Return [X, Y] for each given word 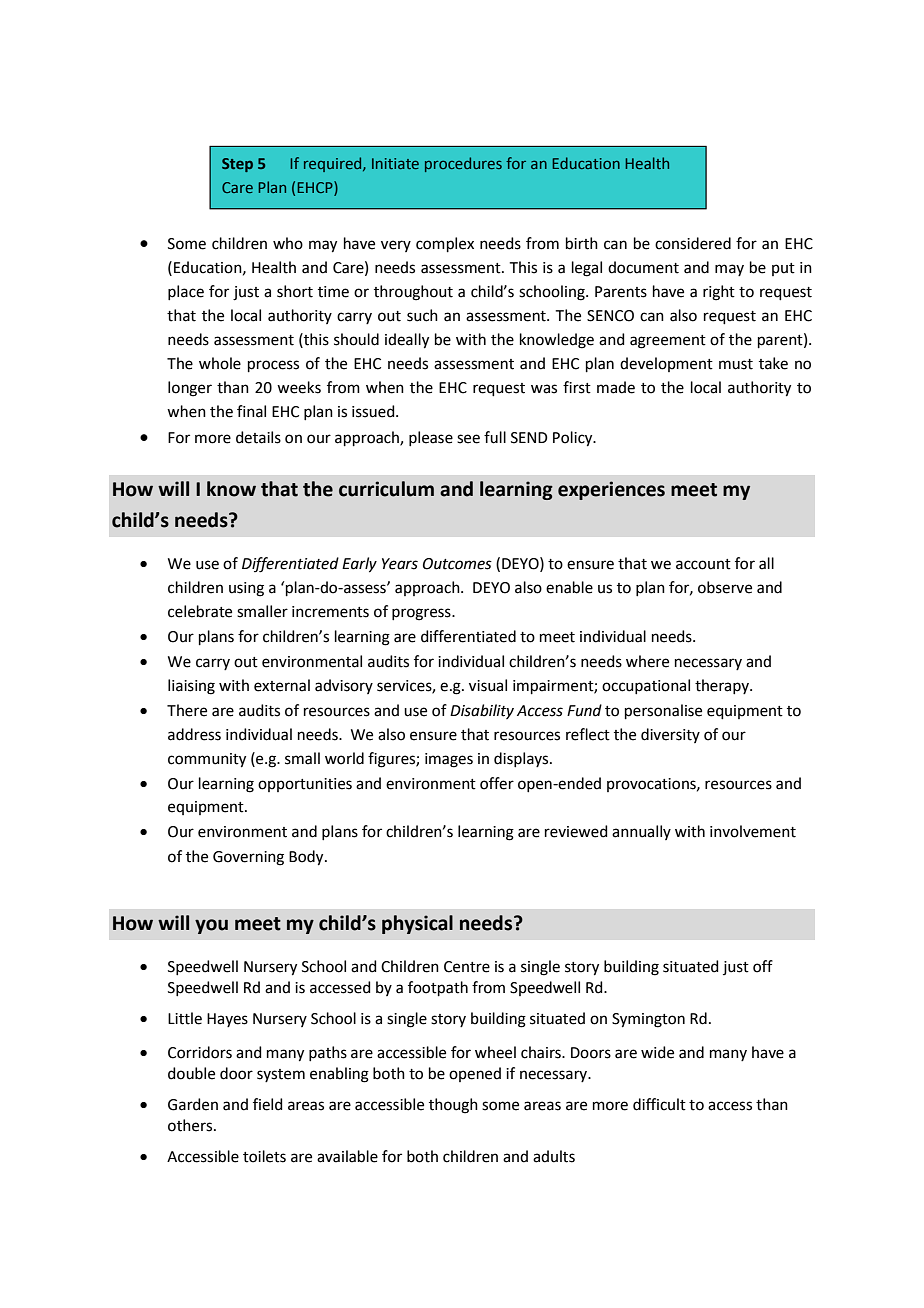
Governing [248, 858]
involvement [753, 831]
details [258, 437]
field [268, 1104]
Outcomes [457, 564]
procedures [463, 164]
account [703, 564]
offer [497, 783]
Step [237, 165]
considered [693, 243]
